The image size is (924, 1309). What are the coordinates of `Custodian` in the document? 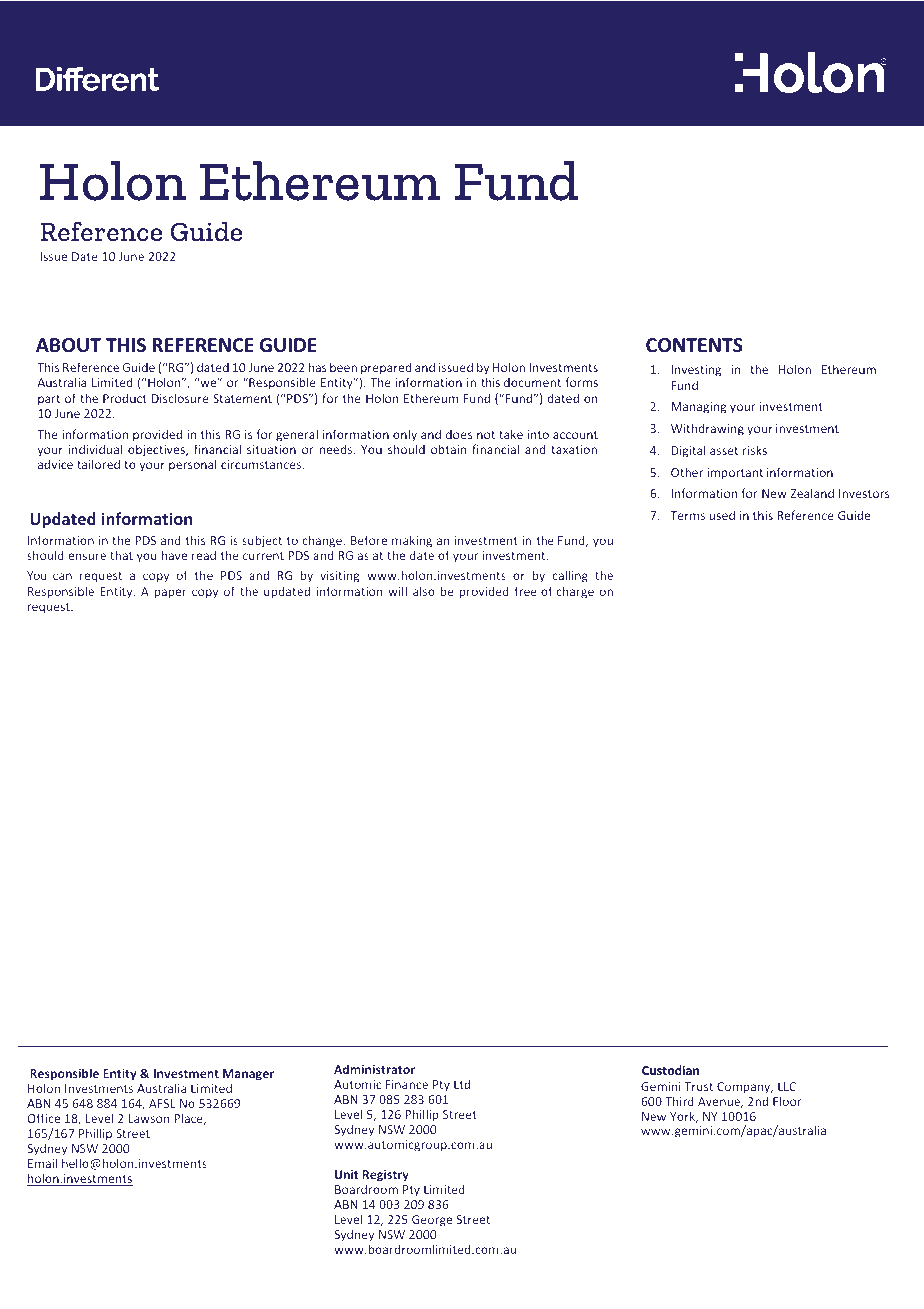 It's located at (670, 1070).
